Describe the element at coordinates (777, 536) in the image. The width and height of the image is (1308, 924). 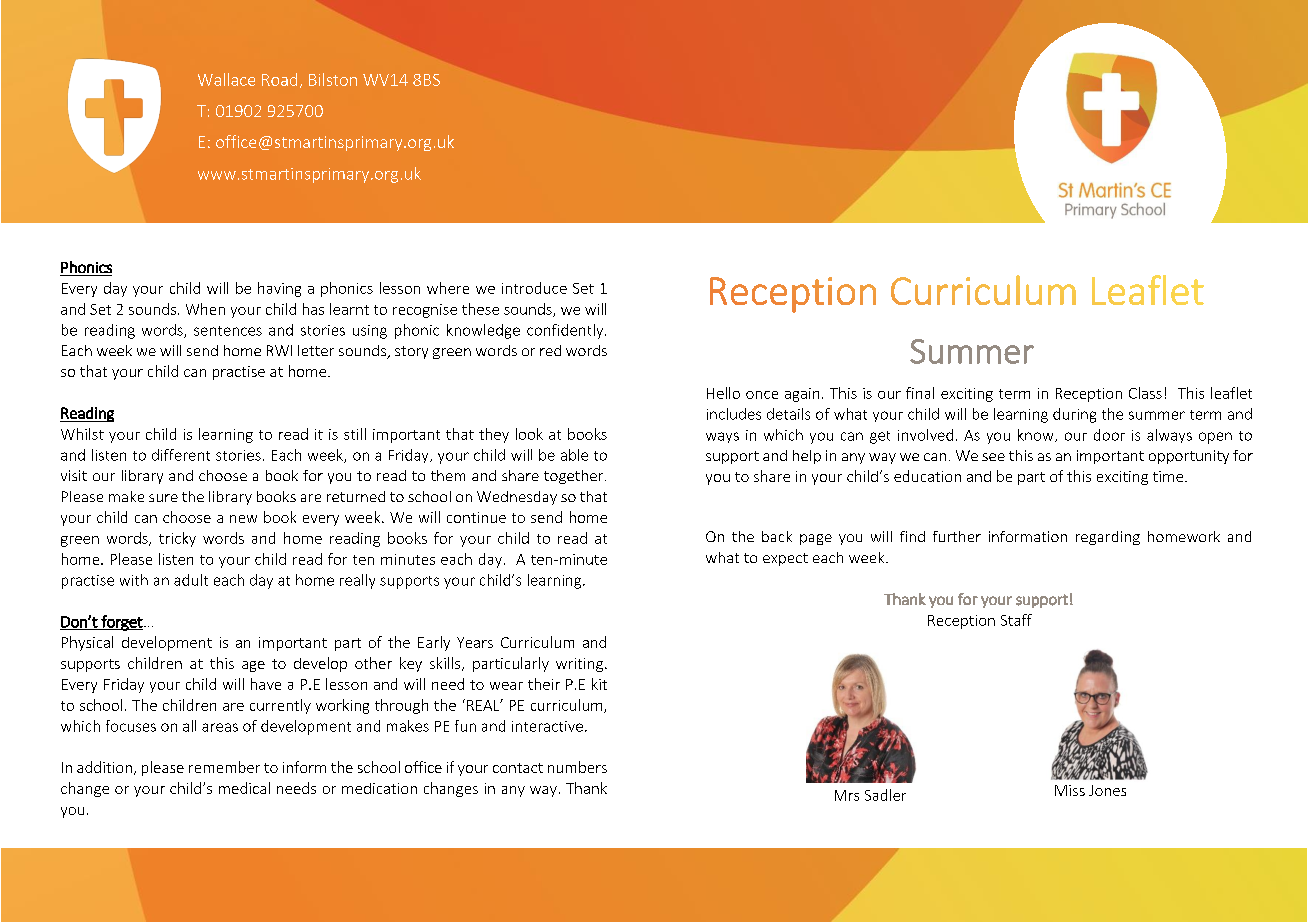
I see `back` at that location.
